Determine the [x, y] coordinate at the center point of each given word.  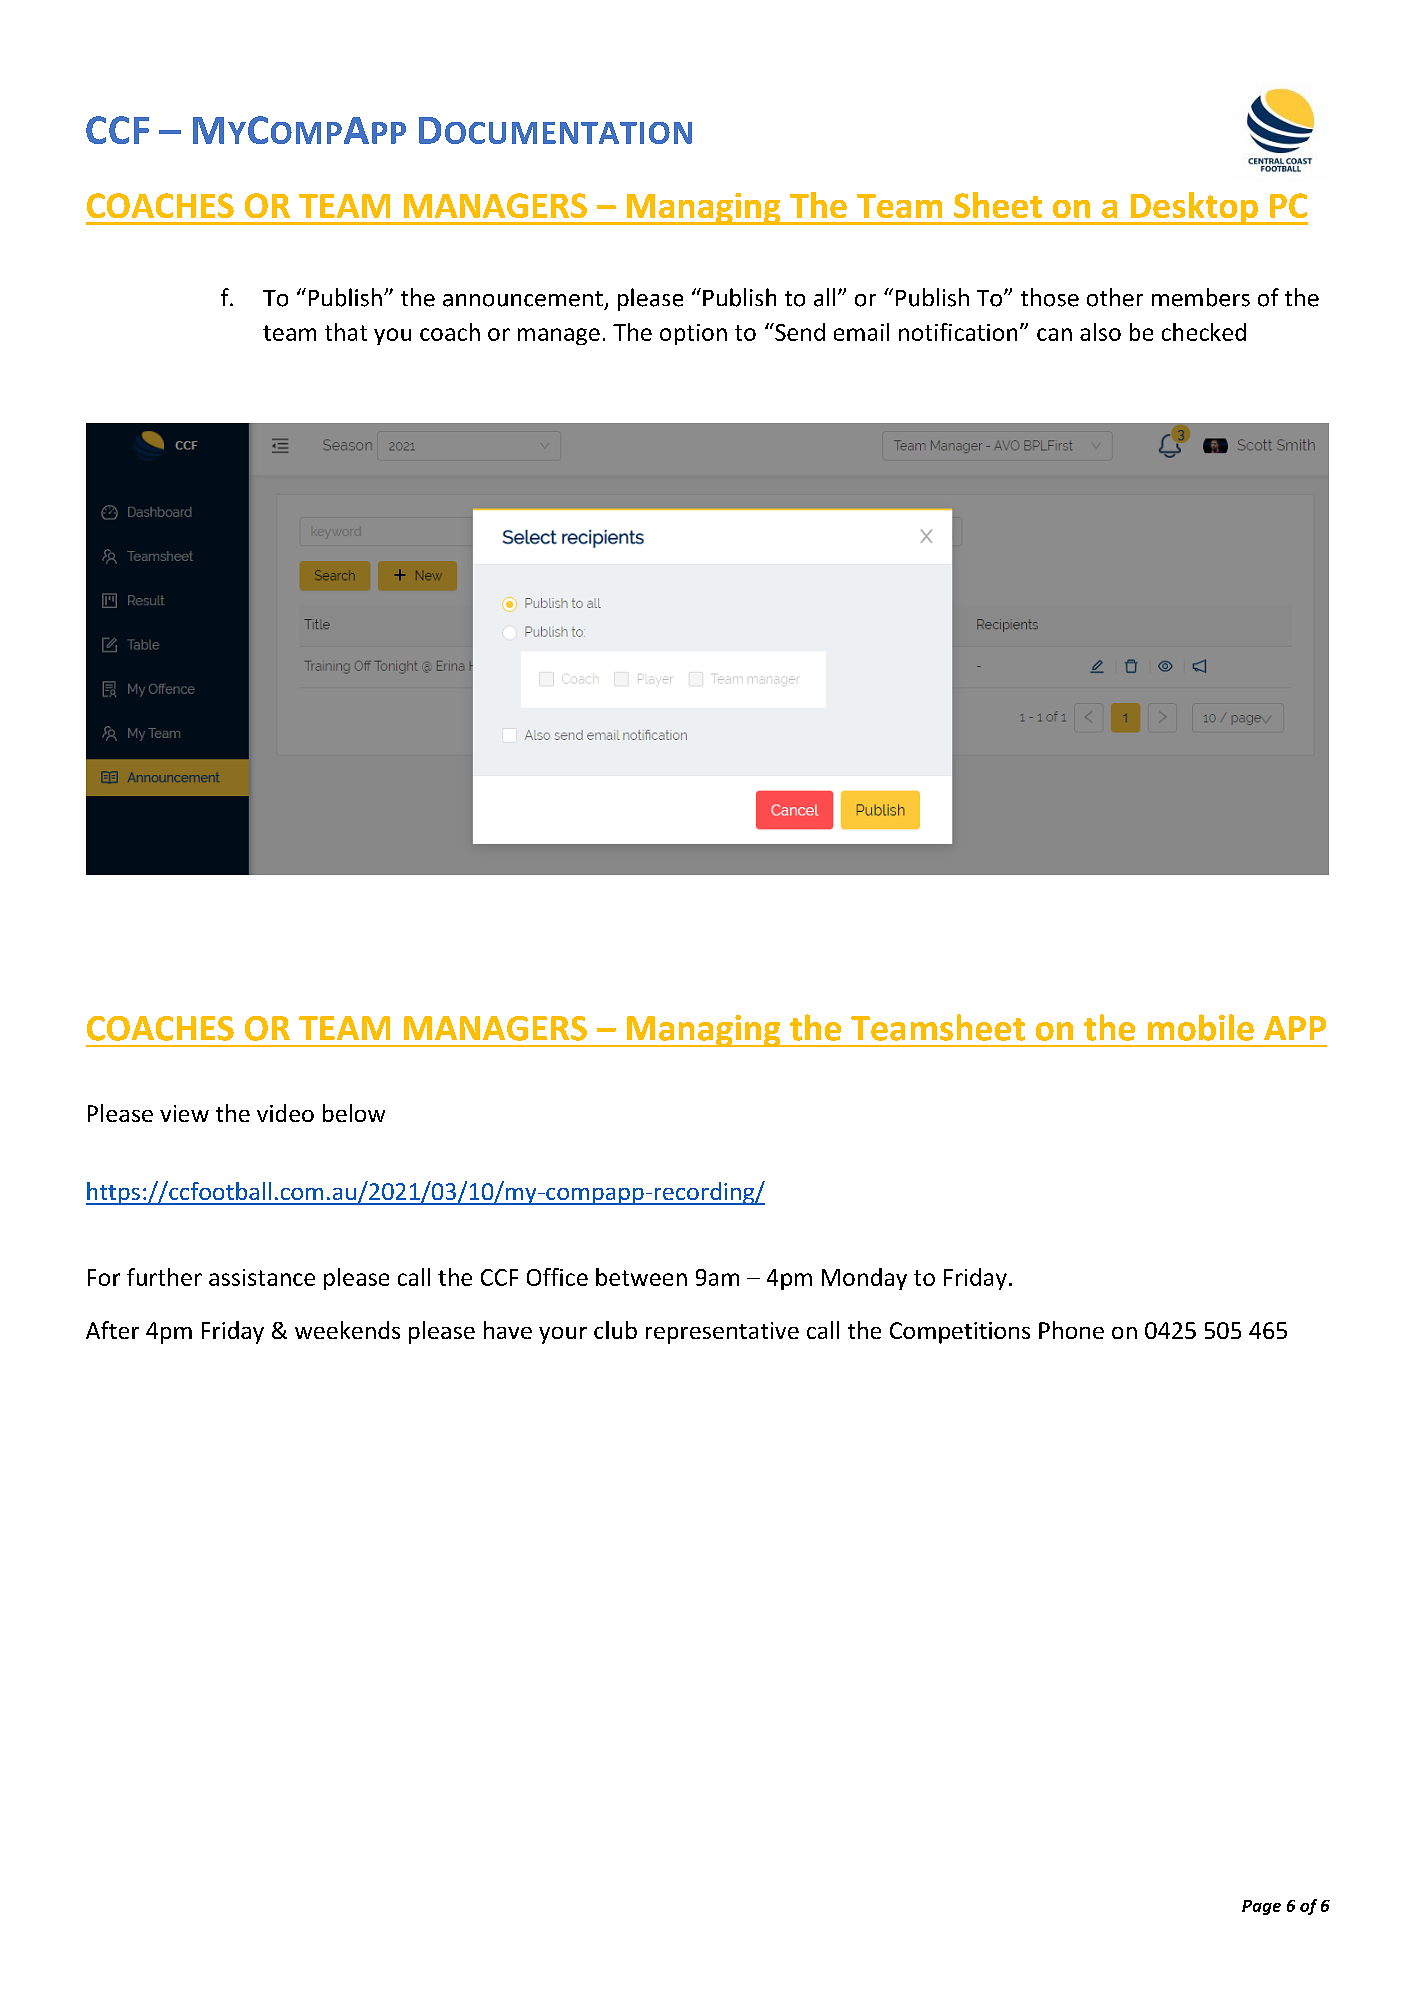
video [285, 1113]
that [346, 332]
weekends [347, 1330]
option [693, 334]
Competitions [960, 1333]
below [354, 1113]
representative [722, 1333]
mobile [1201, 1027]
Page [1261, 1907]
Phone [1071, 1330]
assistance [262, 1277]
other [1115, 297]
